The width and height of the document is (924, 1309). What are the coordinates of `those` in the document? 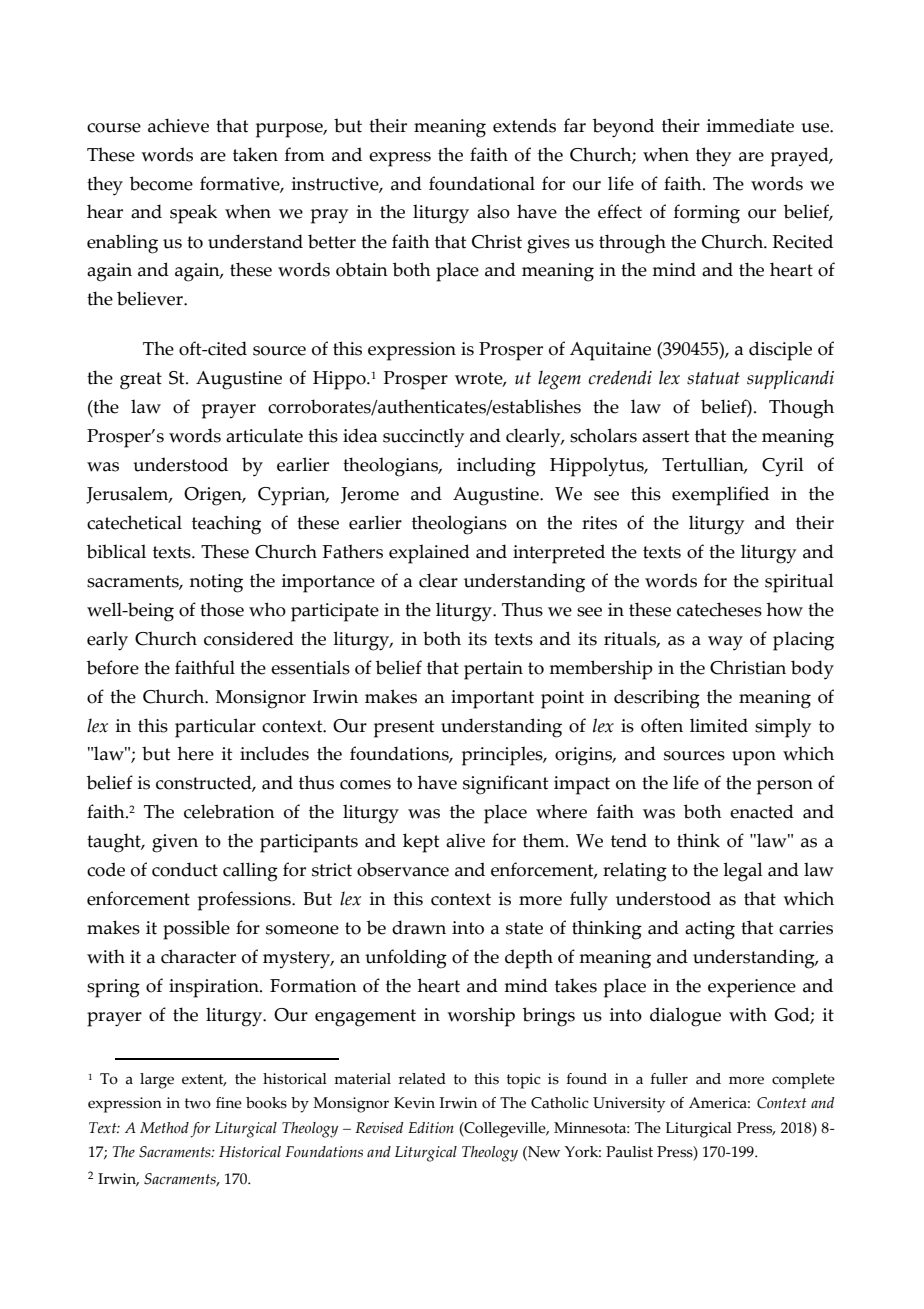 It's located at (222, 609).
